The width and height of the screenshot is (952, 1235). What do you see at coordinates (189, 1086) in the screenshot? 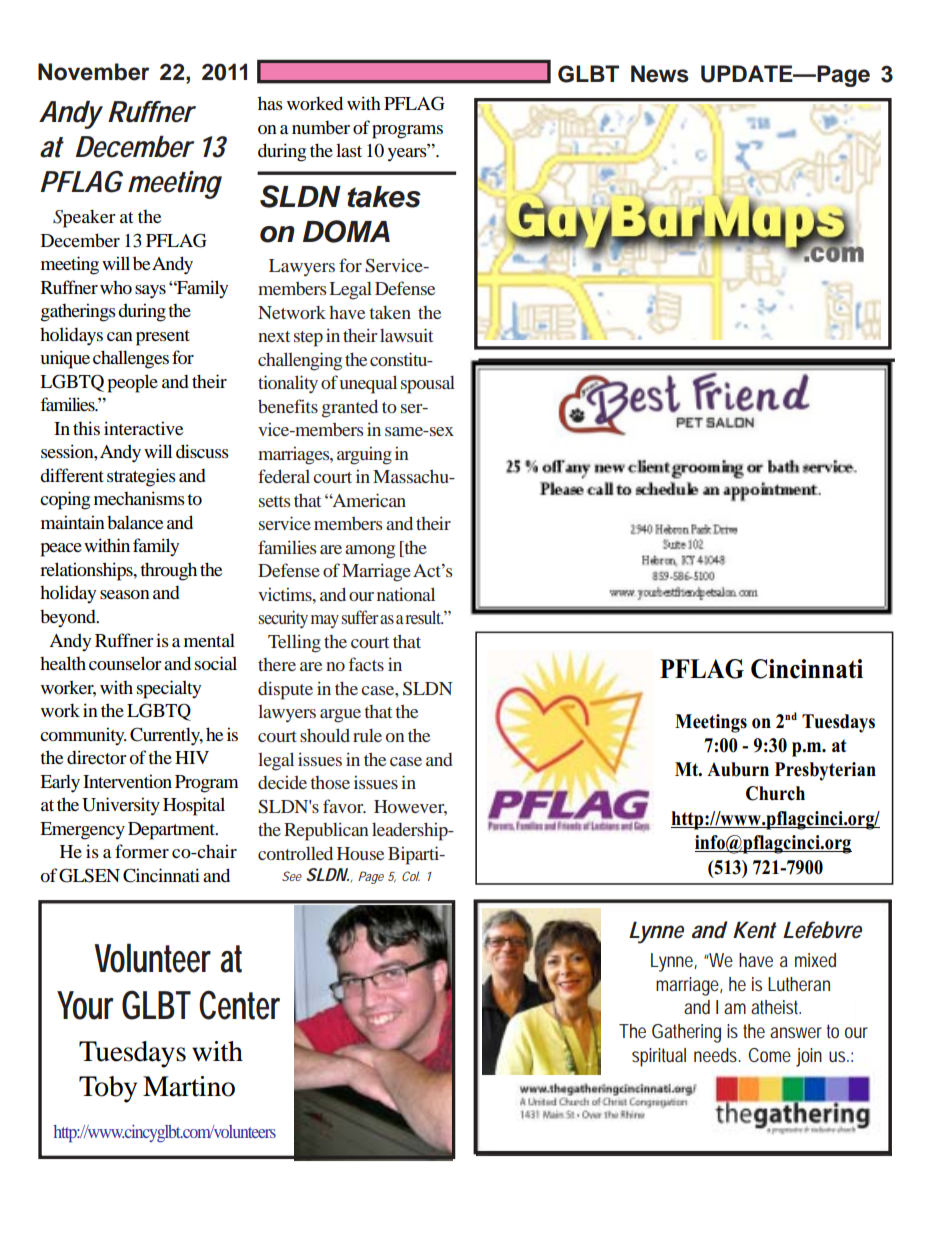
I see `Martino` at bounding box center [189, 1086].
